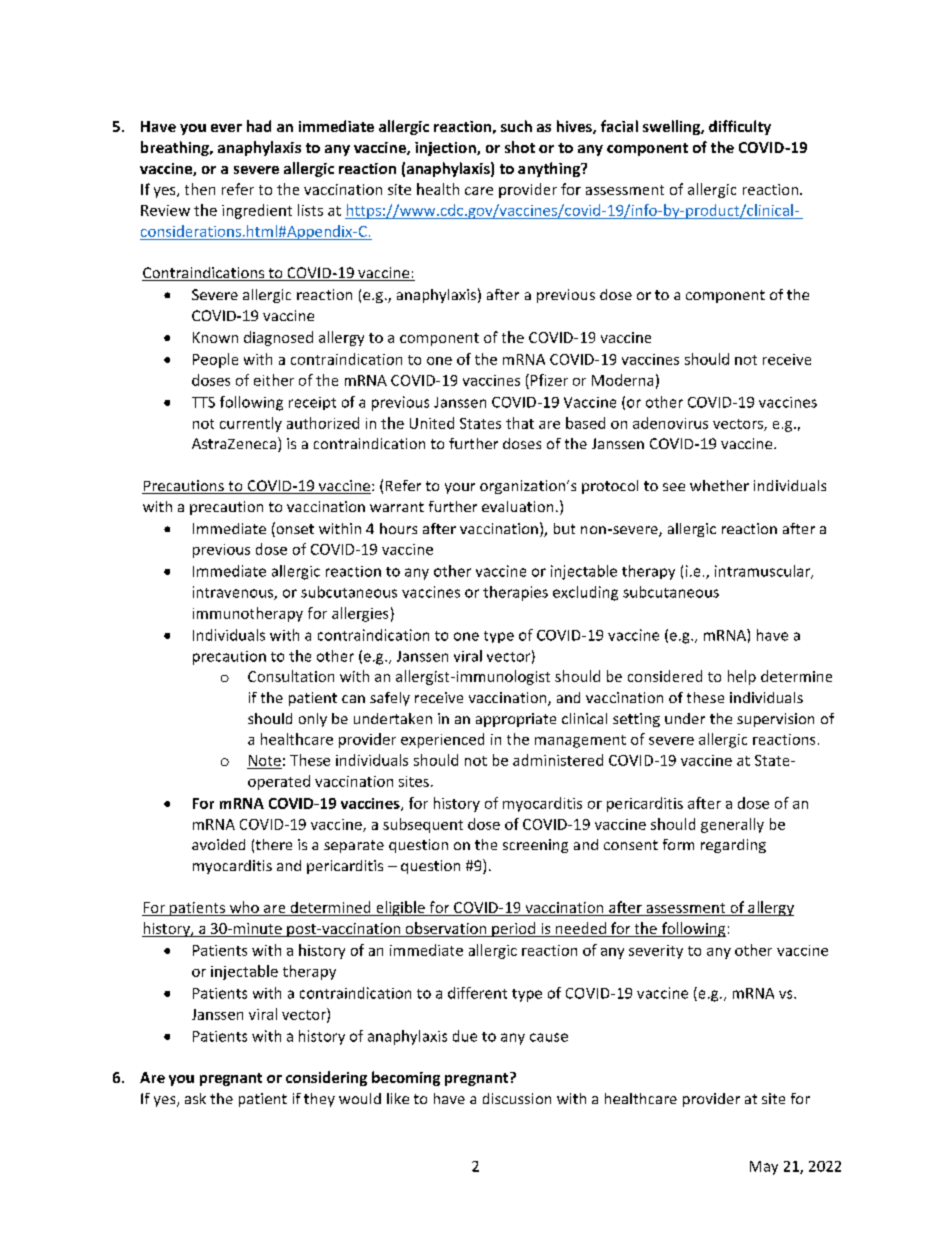  I want to click on discussion, so click(517, 1098).
